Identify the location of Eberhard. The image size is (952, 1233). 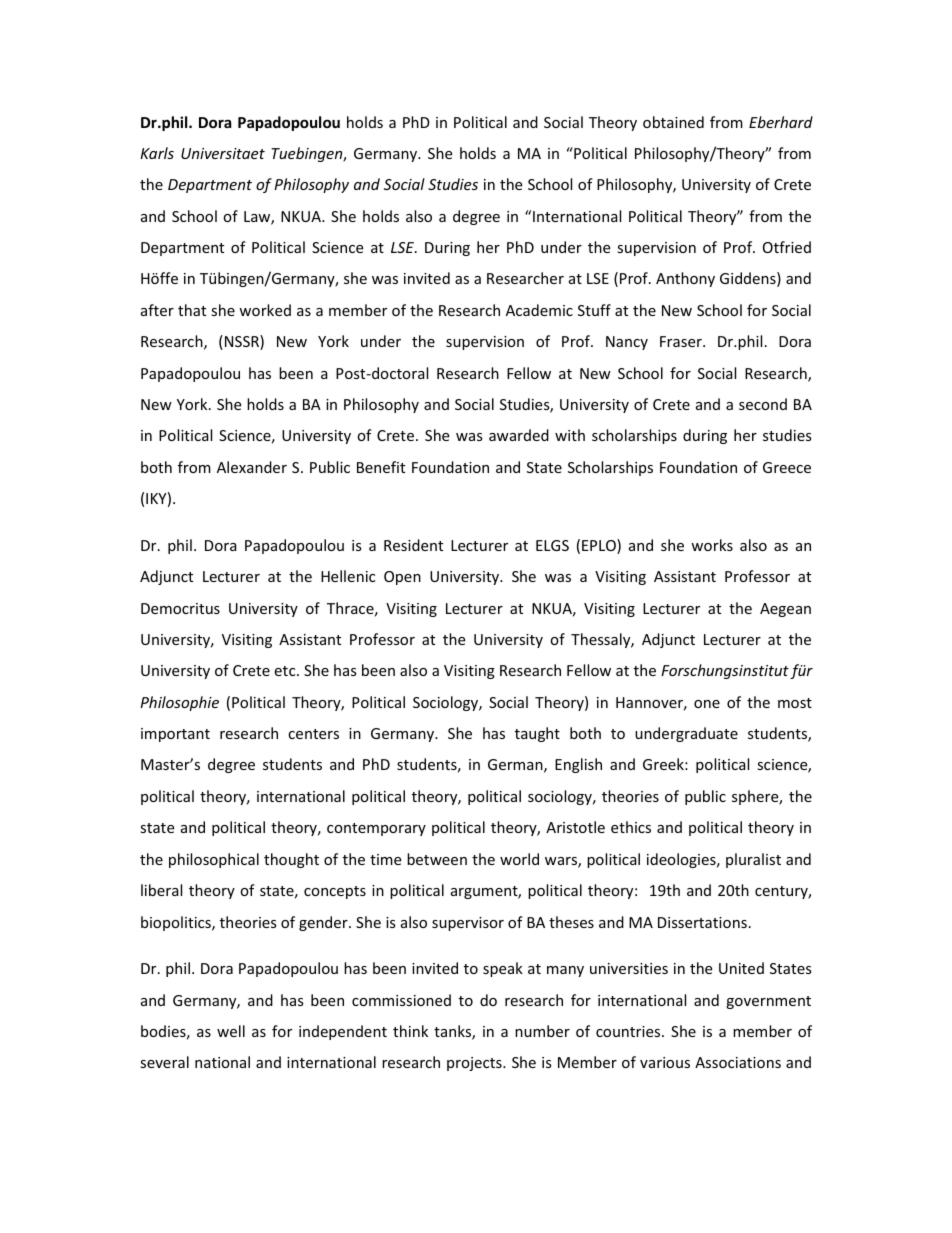
(781, 122).
